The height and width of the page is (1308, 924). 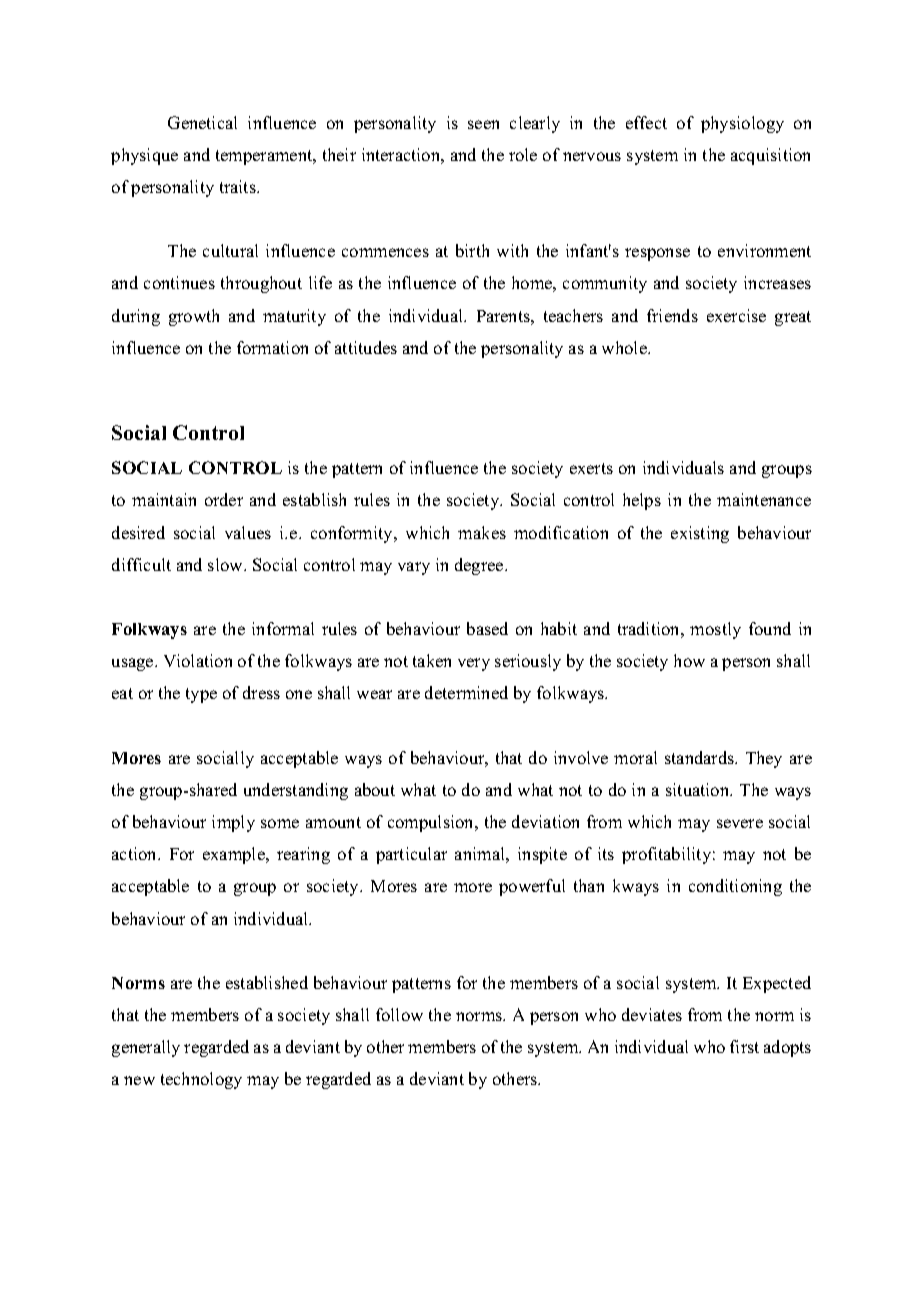 What do you see at coordinates (483, 124) in the page?
I see `seen` at bounding box center [483, 124].
